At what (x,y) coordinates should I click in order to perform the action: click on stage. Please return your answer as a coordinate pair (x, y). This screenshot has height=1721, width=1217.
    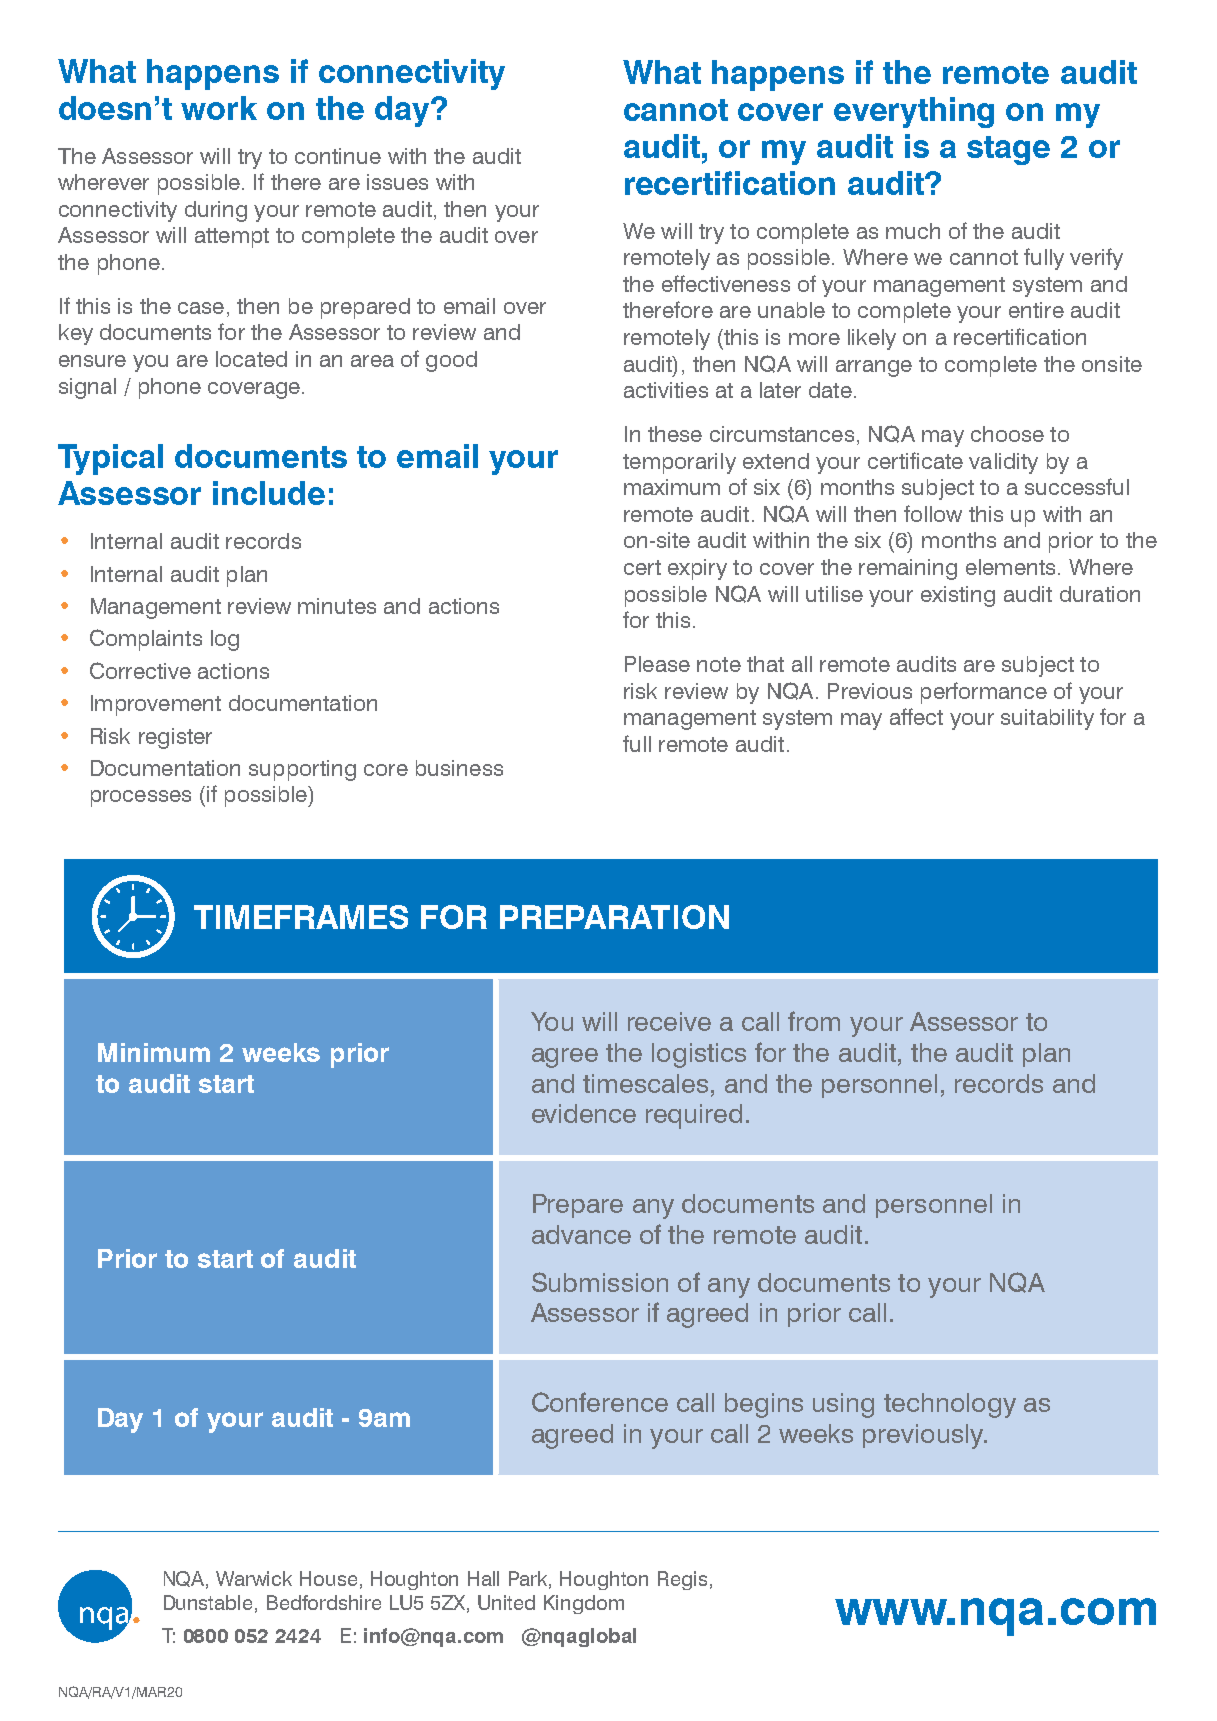
    Looking at the image, I should click on (1008, 150).
